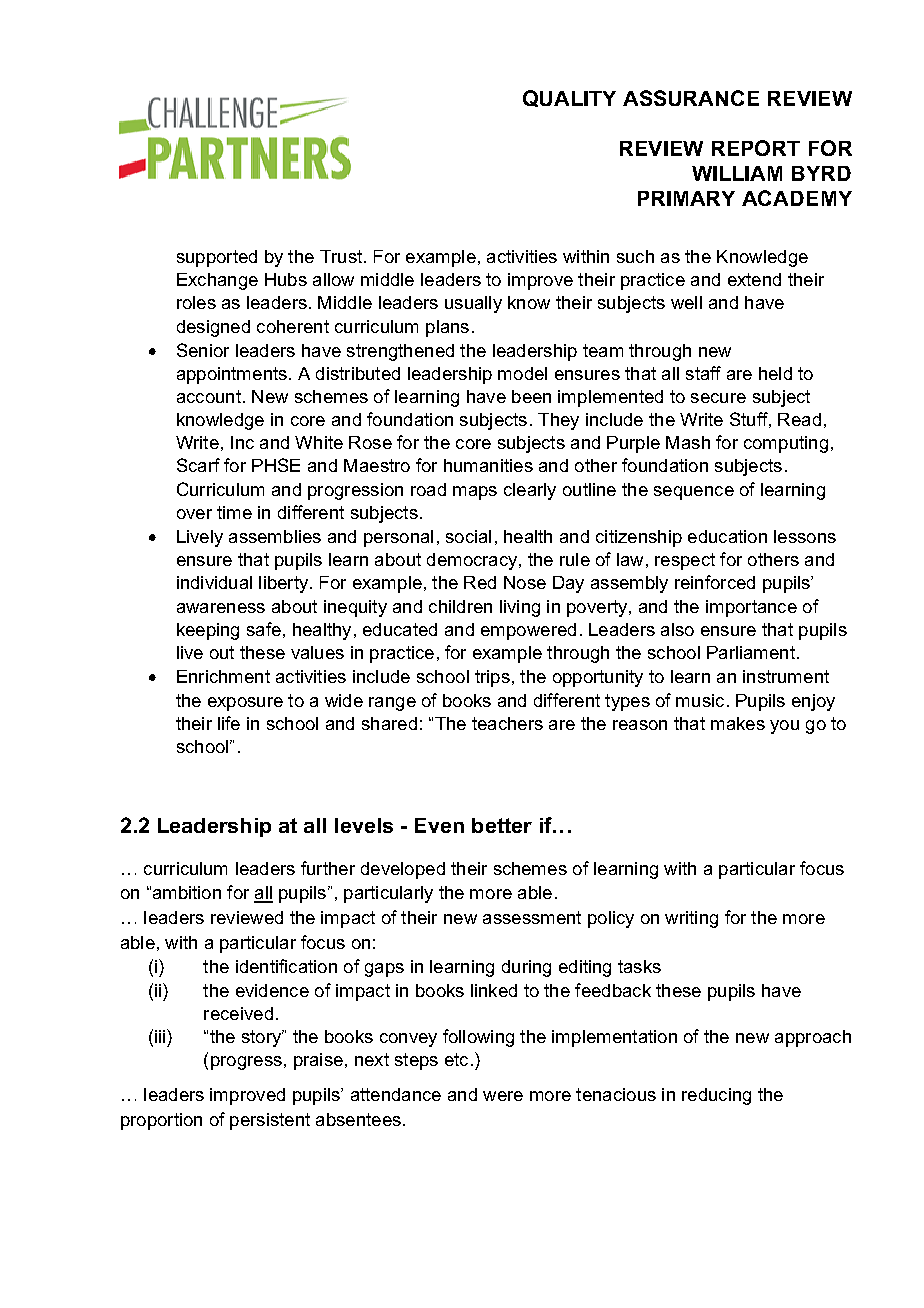  I want to click on designed, so click(213, 328).
